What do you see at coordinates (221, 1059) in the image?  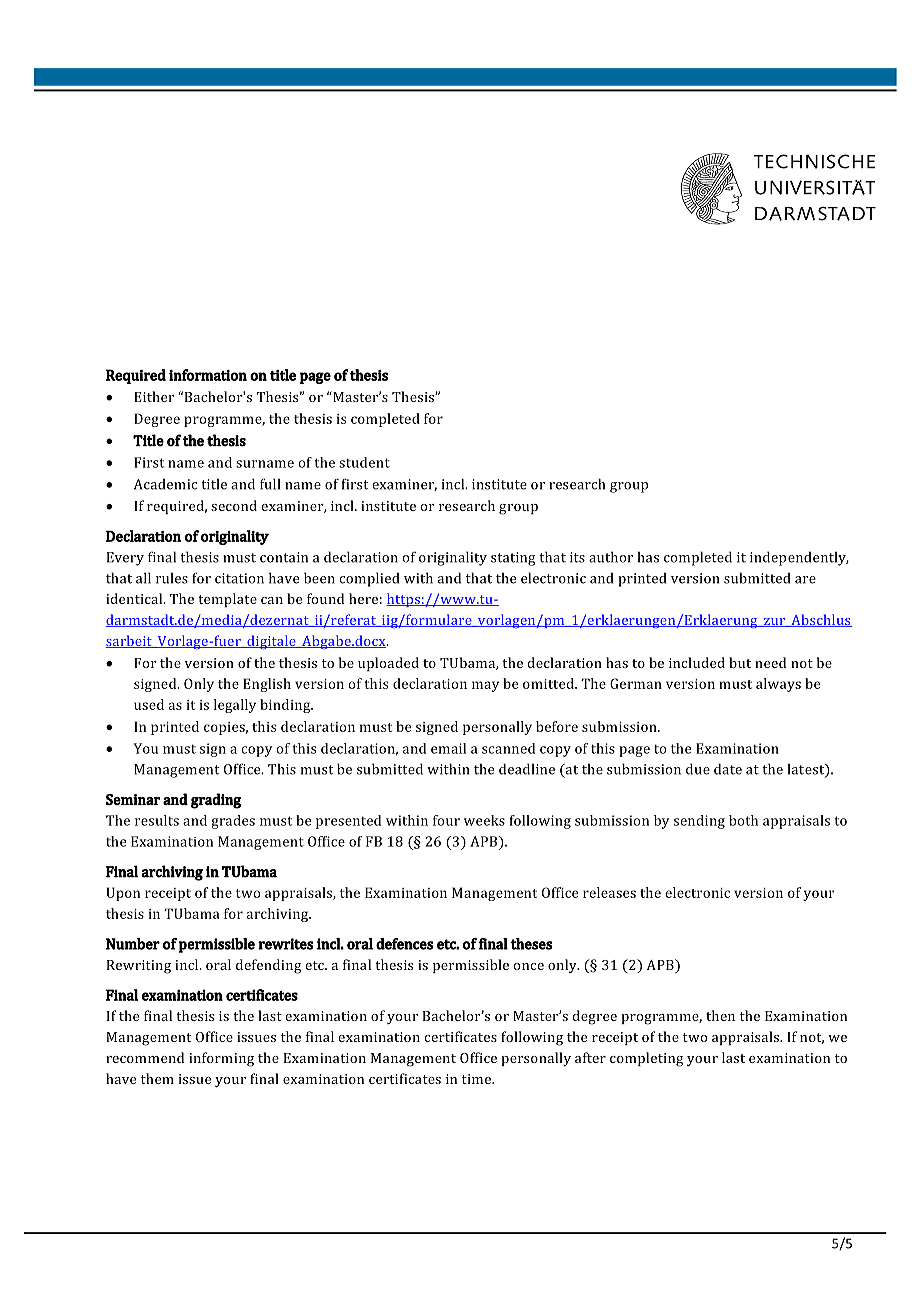 I see `informing` at bounding box center [221, 1059].
